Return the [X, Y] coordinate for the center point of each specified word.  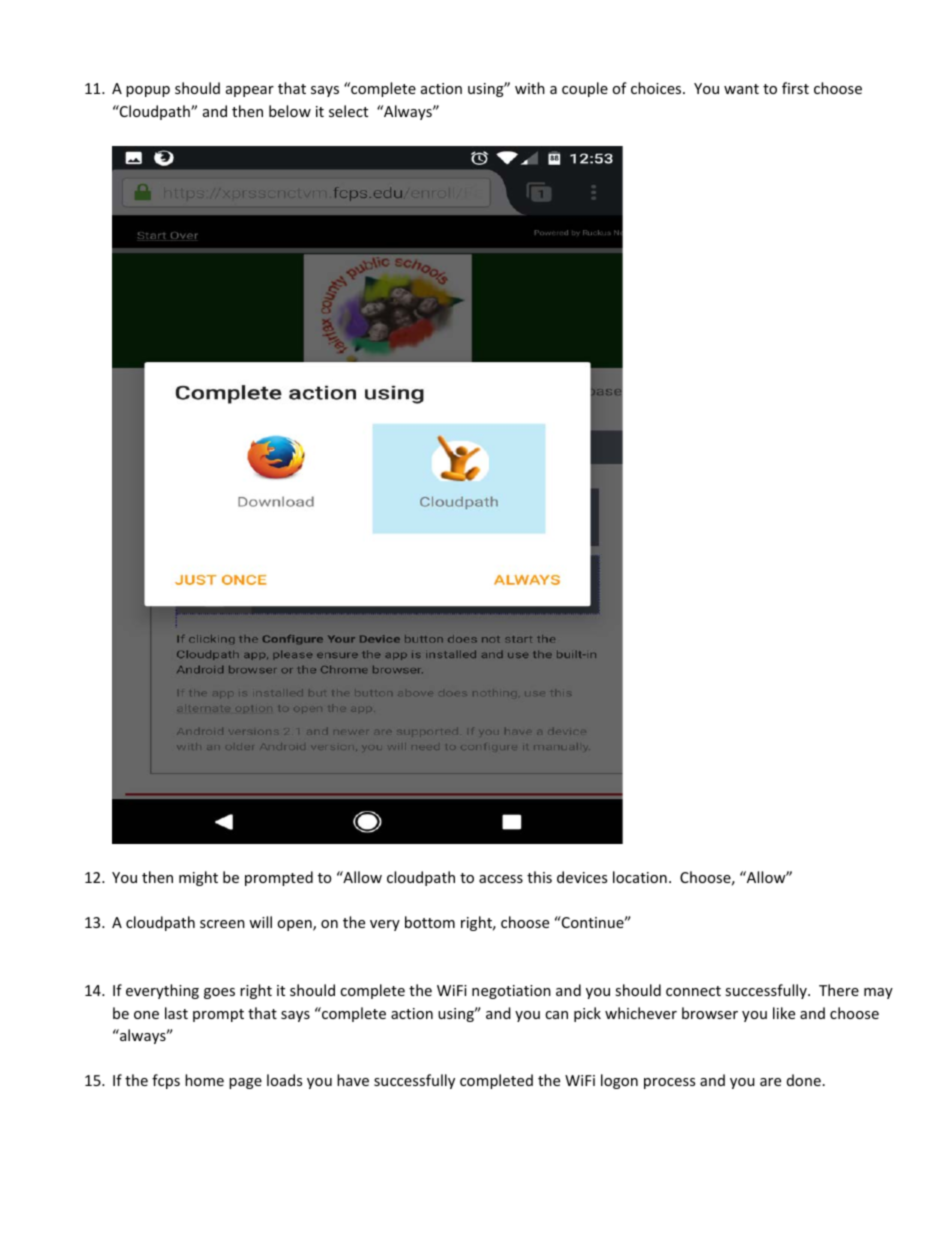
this [539, 877]
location [640, 877]
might [198, 878]
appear [250, 91]
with [530, 88]
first [795, 88]
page [245, 1083]
